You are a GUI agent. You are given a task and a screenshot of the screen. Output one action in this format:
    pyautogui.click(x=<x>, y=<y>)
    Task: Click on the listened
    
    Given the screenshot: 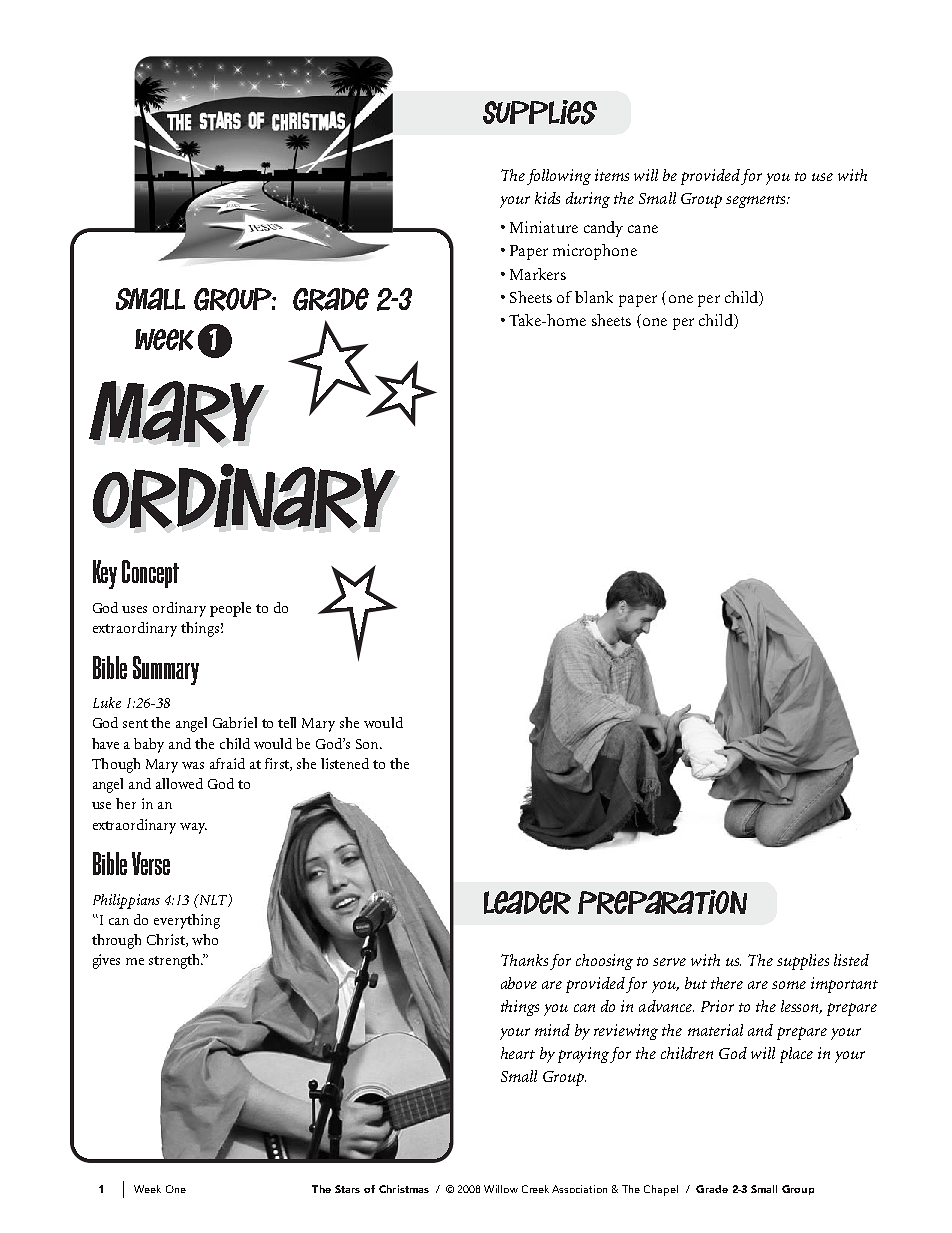 What is the action you would take?
    pyautogui.click(x=345, y=763)
